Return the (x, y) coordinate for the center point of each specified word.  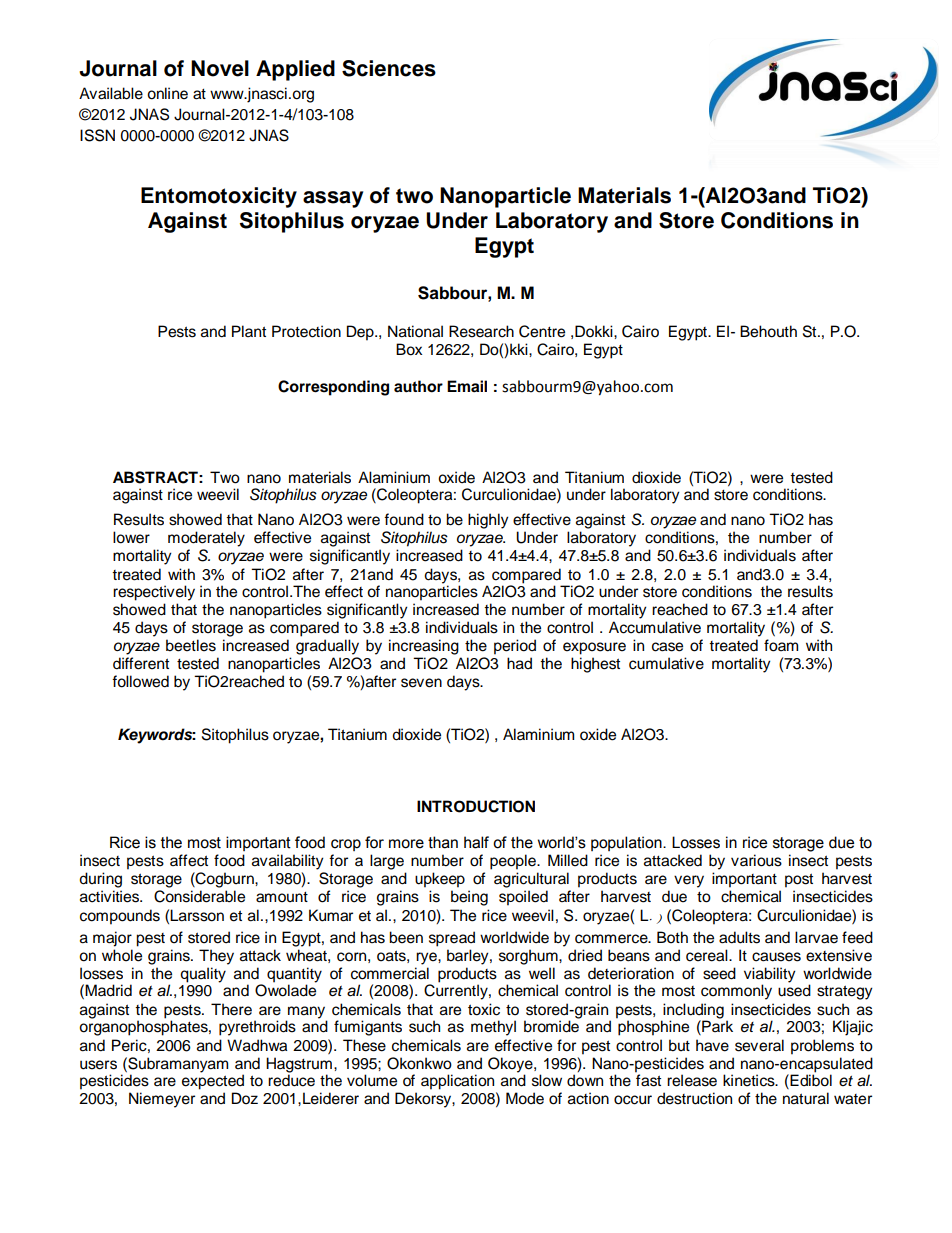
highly (488, 521)
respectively (154, 593)
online (167, 93)
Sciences (389, 68)
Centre (542, 331)
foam (781, 645)
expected (213, 1081)
